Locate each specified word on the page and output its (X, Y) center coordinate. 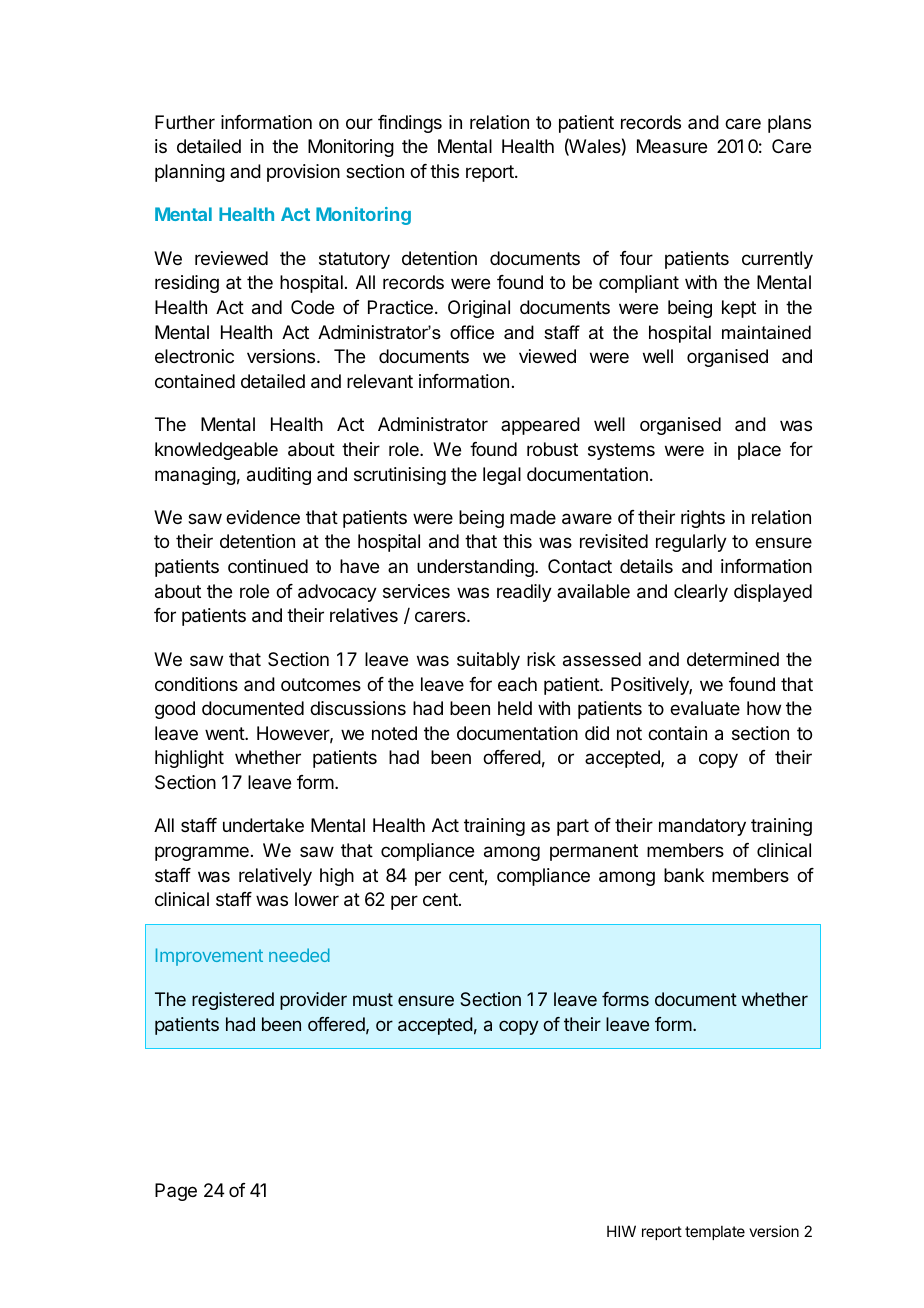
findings (410, 124)
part (573, 827)
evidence (263, 517)
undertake (263, 825)
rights (703, 519)
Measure (672, 146)
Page (176, 1192)
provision (303, 173)
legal (502, 476)
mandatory (702, 827)
